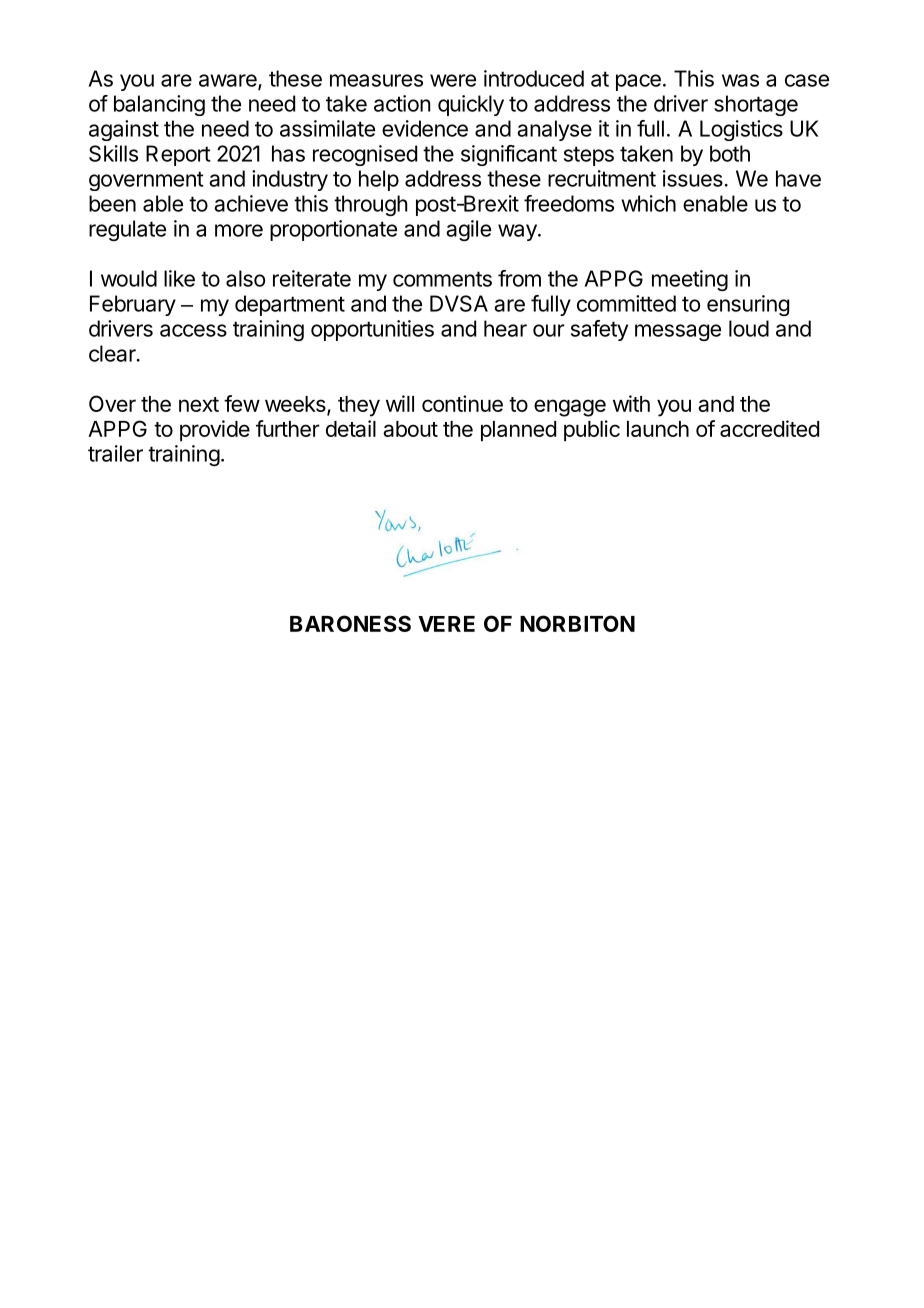  Describe the element at coordinates (446, 624) in the screenshot. I see `VERE` at that location.
